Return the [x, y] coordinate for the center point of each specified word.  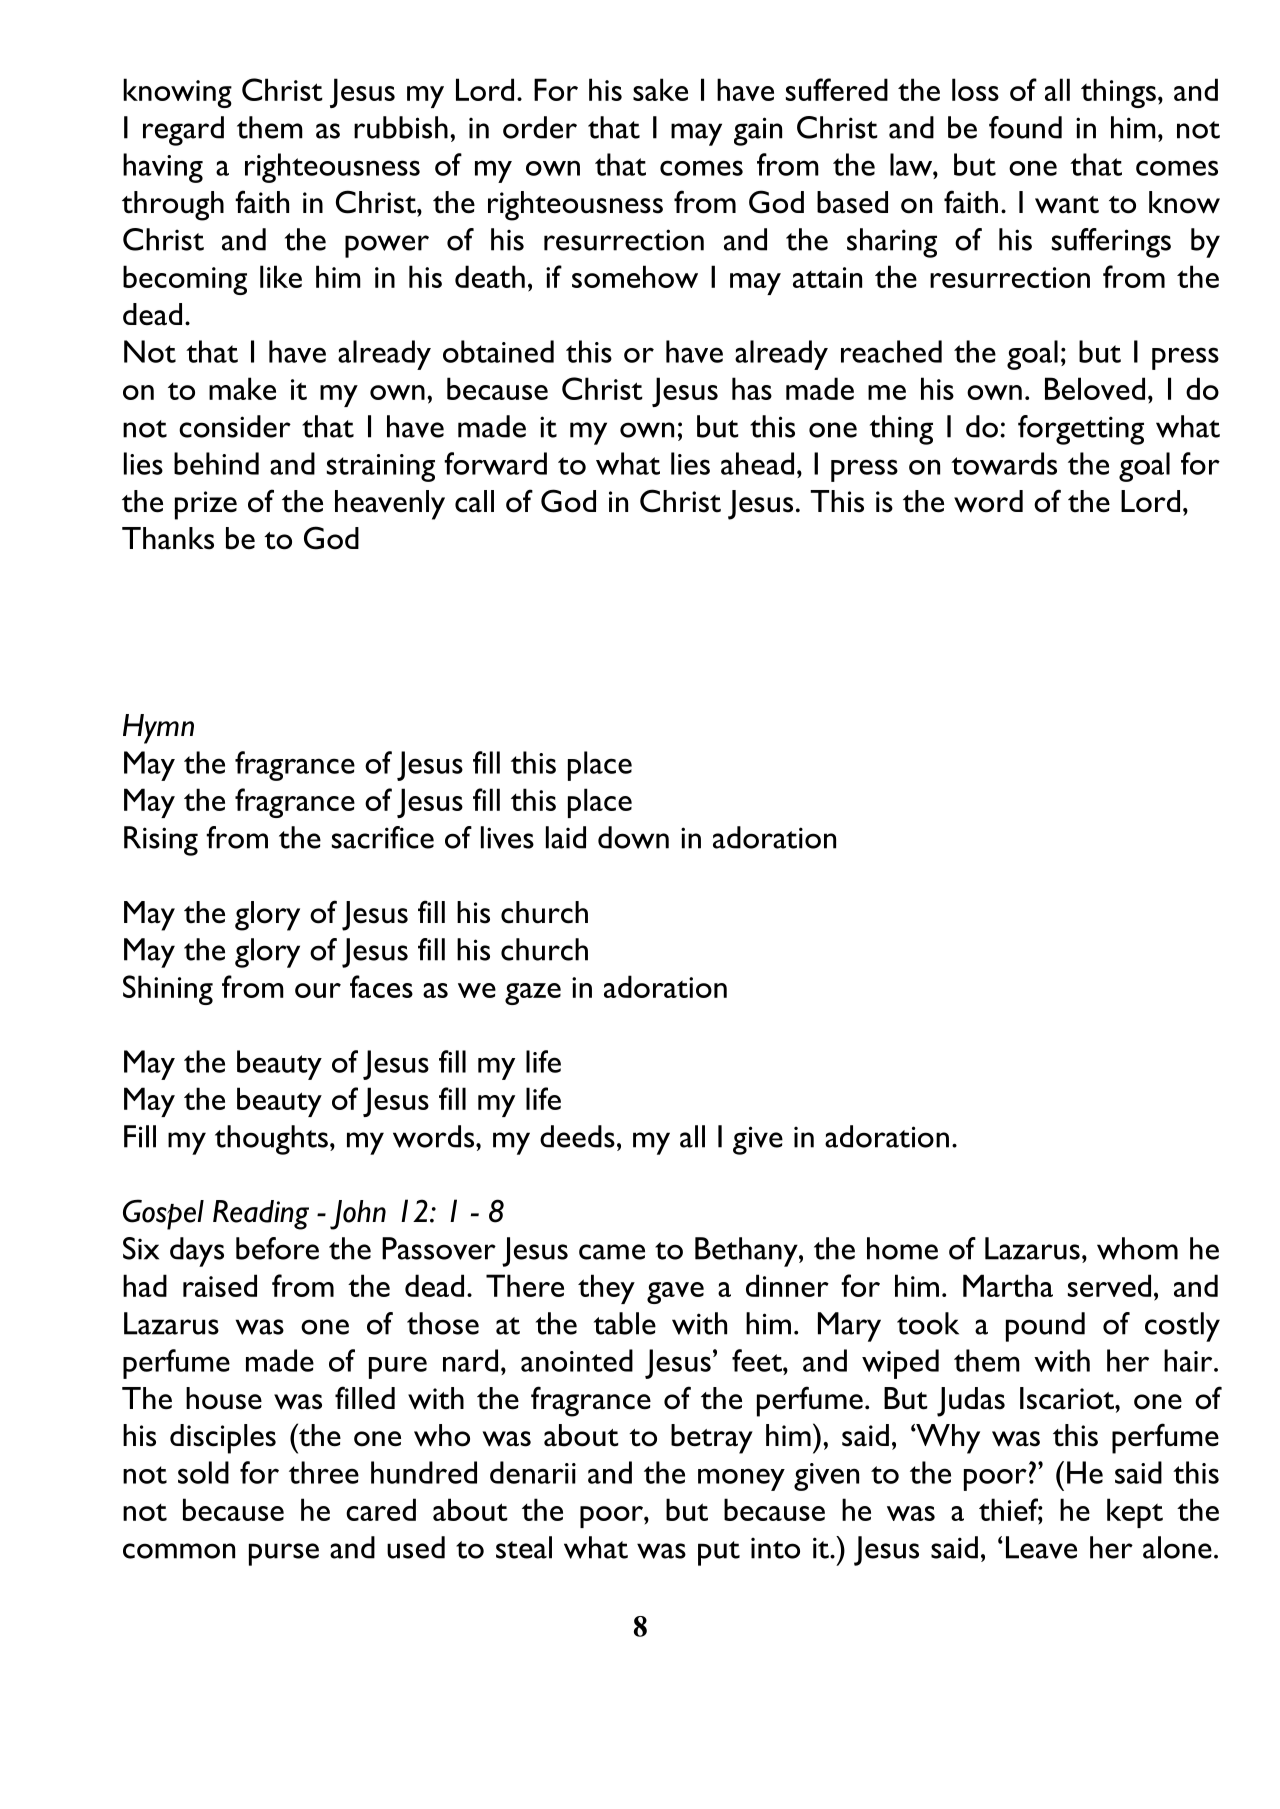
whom [1137, 1248]
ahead [757, 463]
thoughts [271, 1140]
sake [660, 89]
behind [216, 463]
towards [1004, 463]
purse [284, 1554]
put [719, 1553]
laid [566, 837]
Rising [161, 841]
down [633, 837]
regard [183, 131]
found [1025, 127]
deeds [577, 1136]
